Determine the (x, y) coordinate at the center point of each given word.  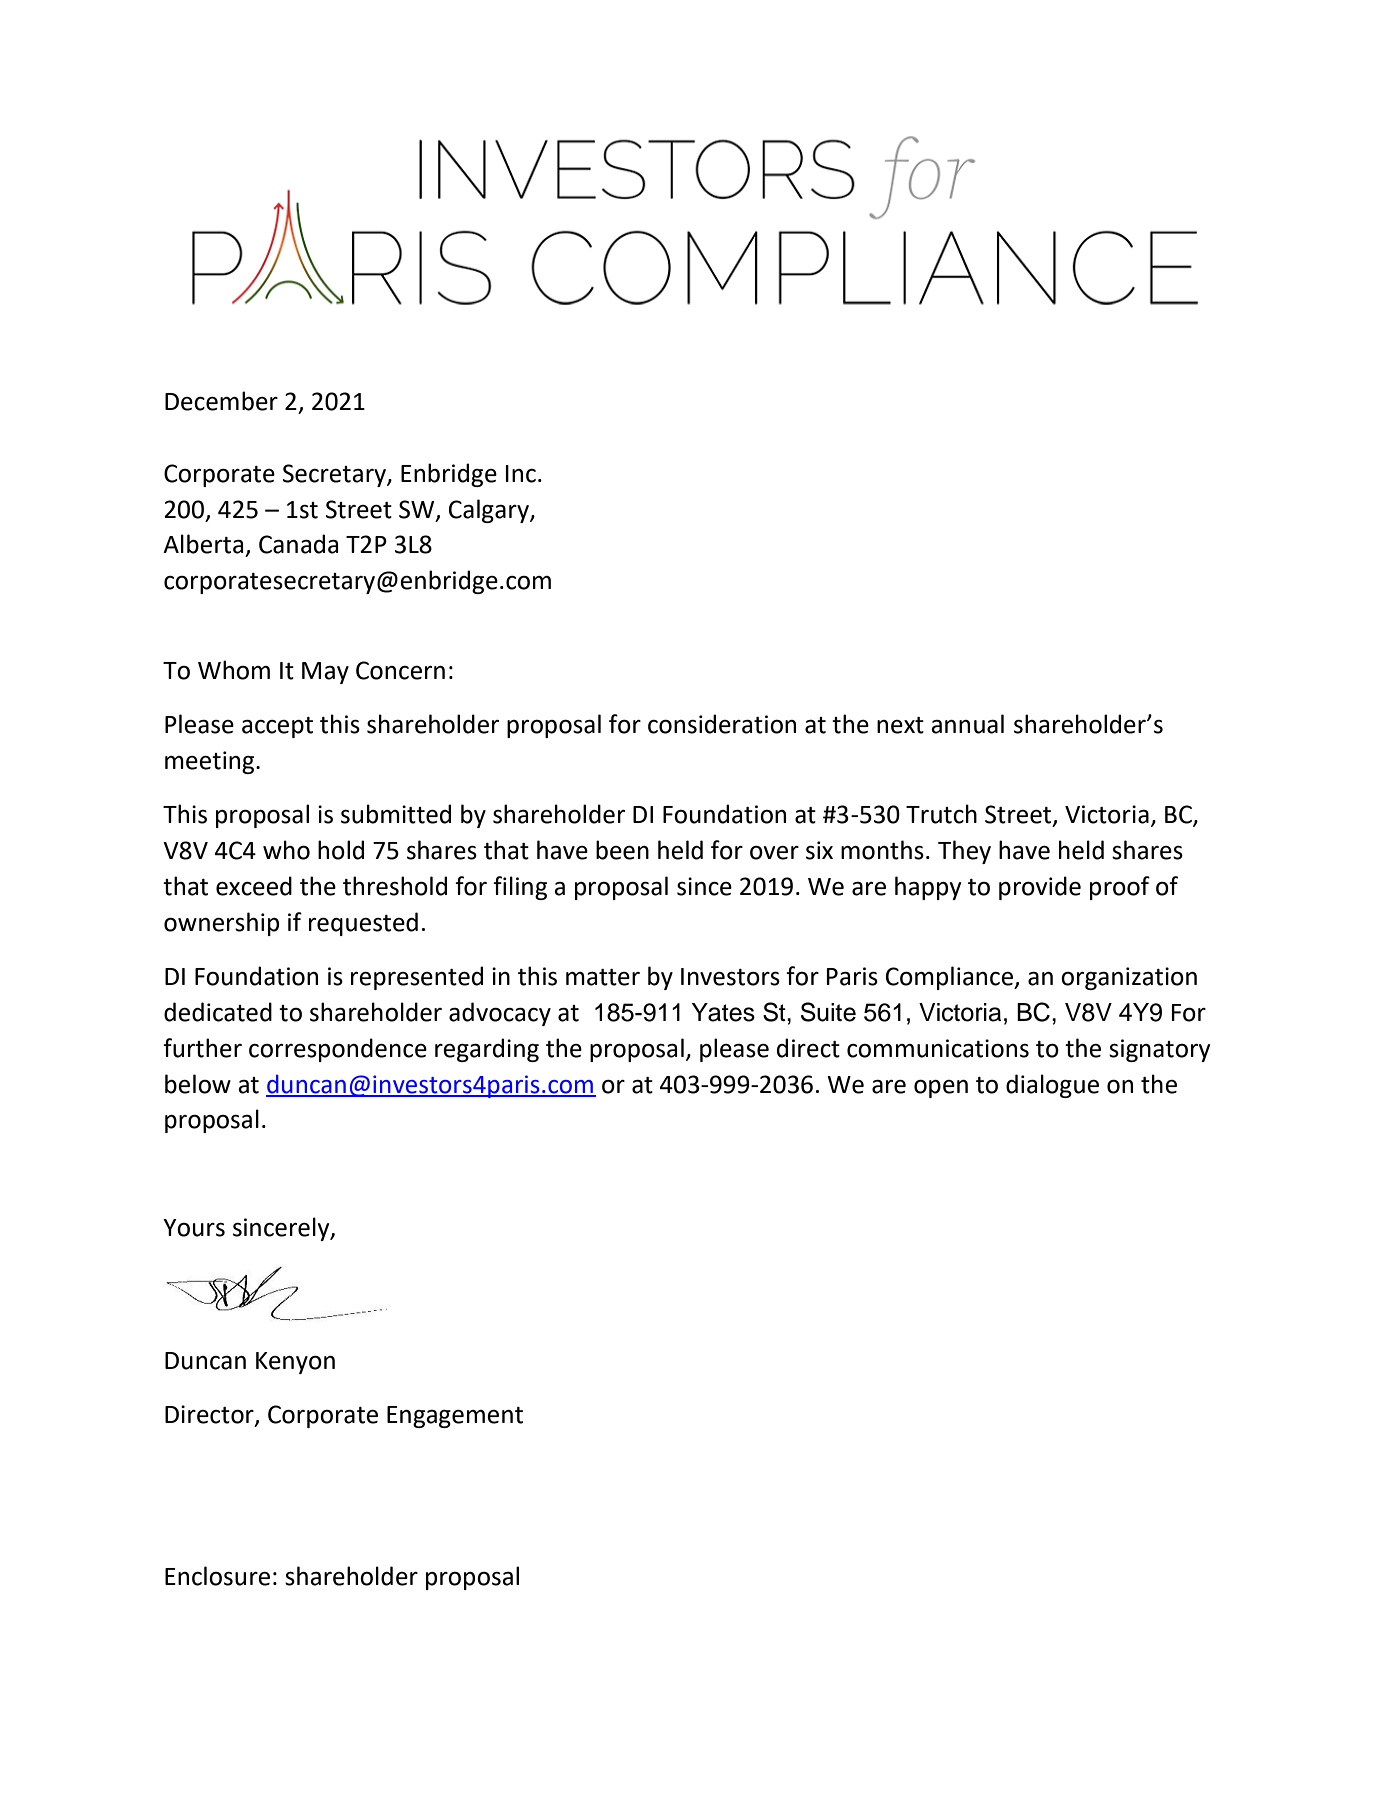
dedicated (218, 1012)
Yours (194, 1228)
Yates (723, 1012)
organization (1129, 978)
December (221, 401)
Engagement (455, 1417)
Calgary (490, 511)
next (900, 725)
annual (967, 724)
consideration (722, 724)
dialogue (1052, 1086)
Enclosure (217, 1576)
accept (277, 727)
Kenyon (295, 1363)
